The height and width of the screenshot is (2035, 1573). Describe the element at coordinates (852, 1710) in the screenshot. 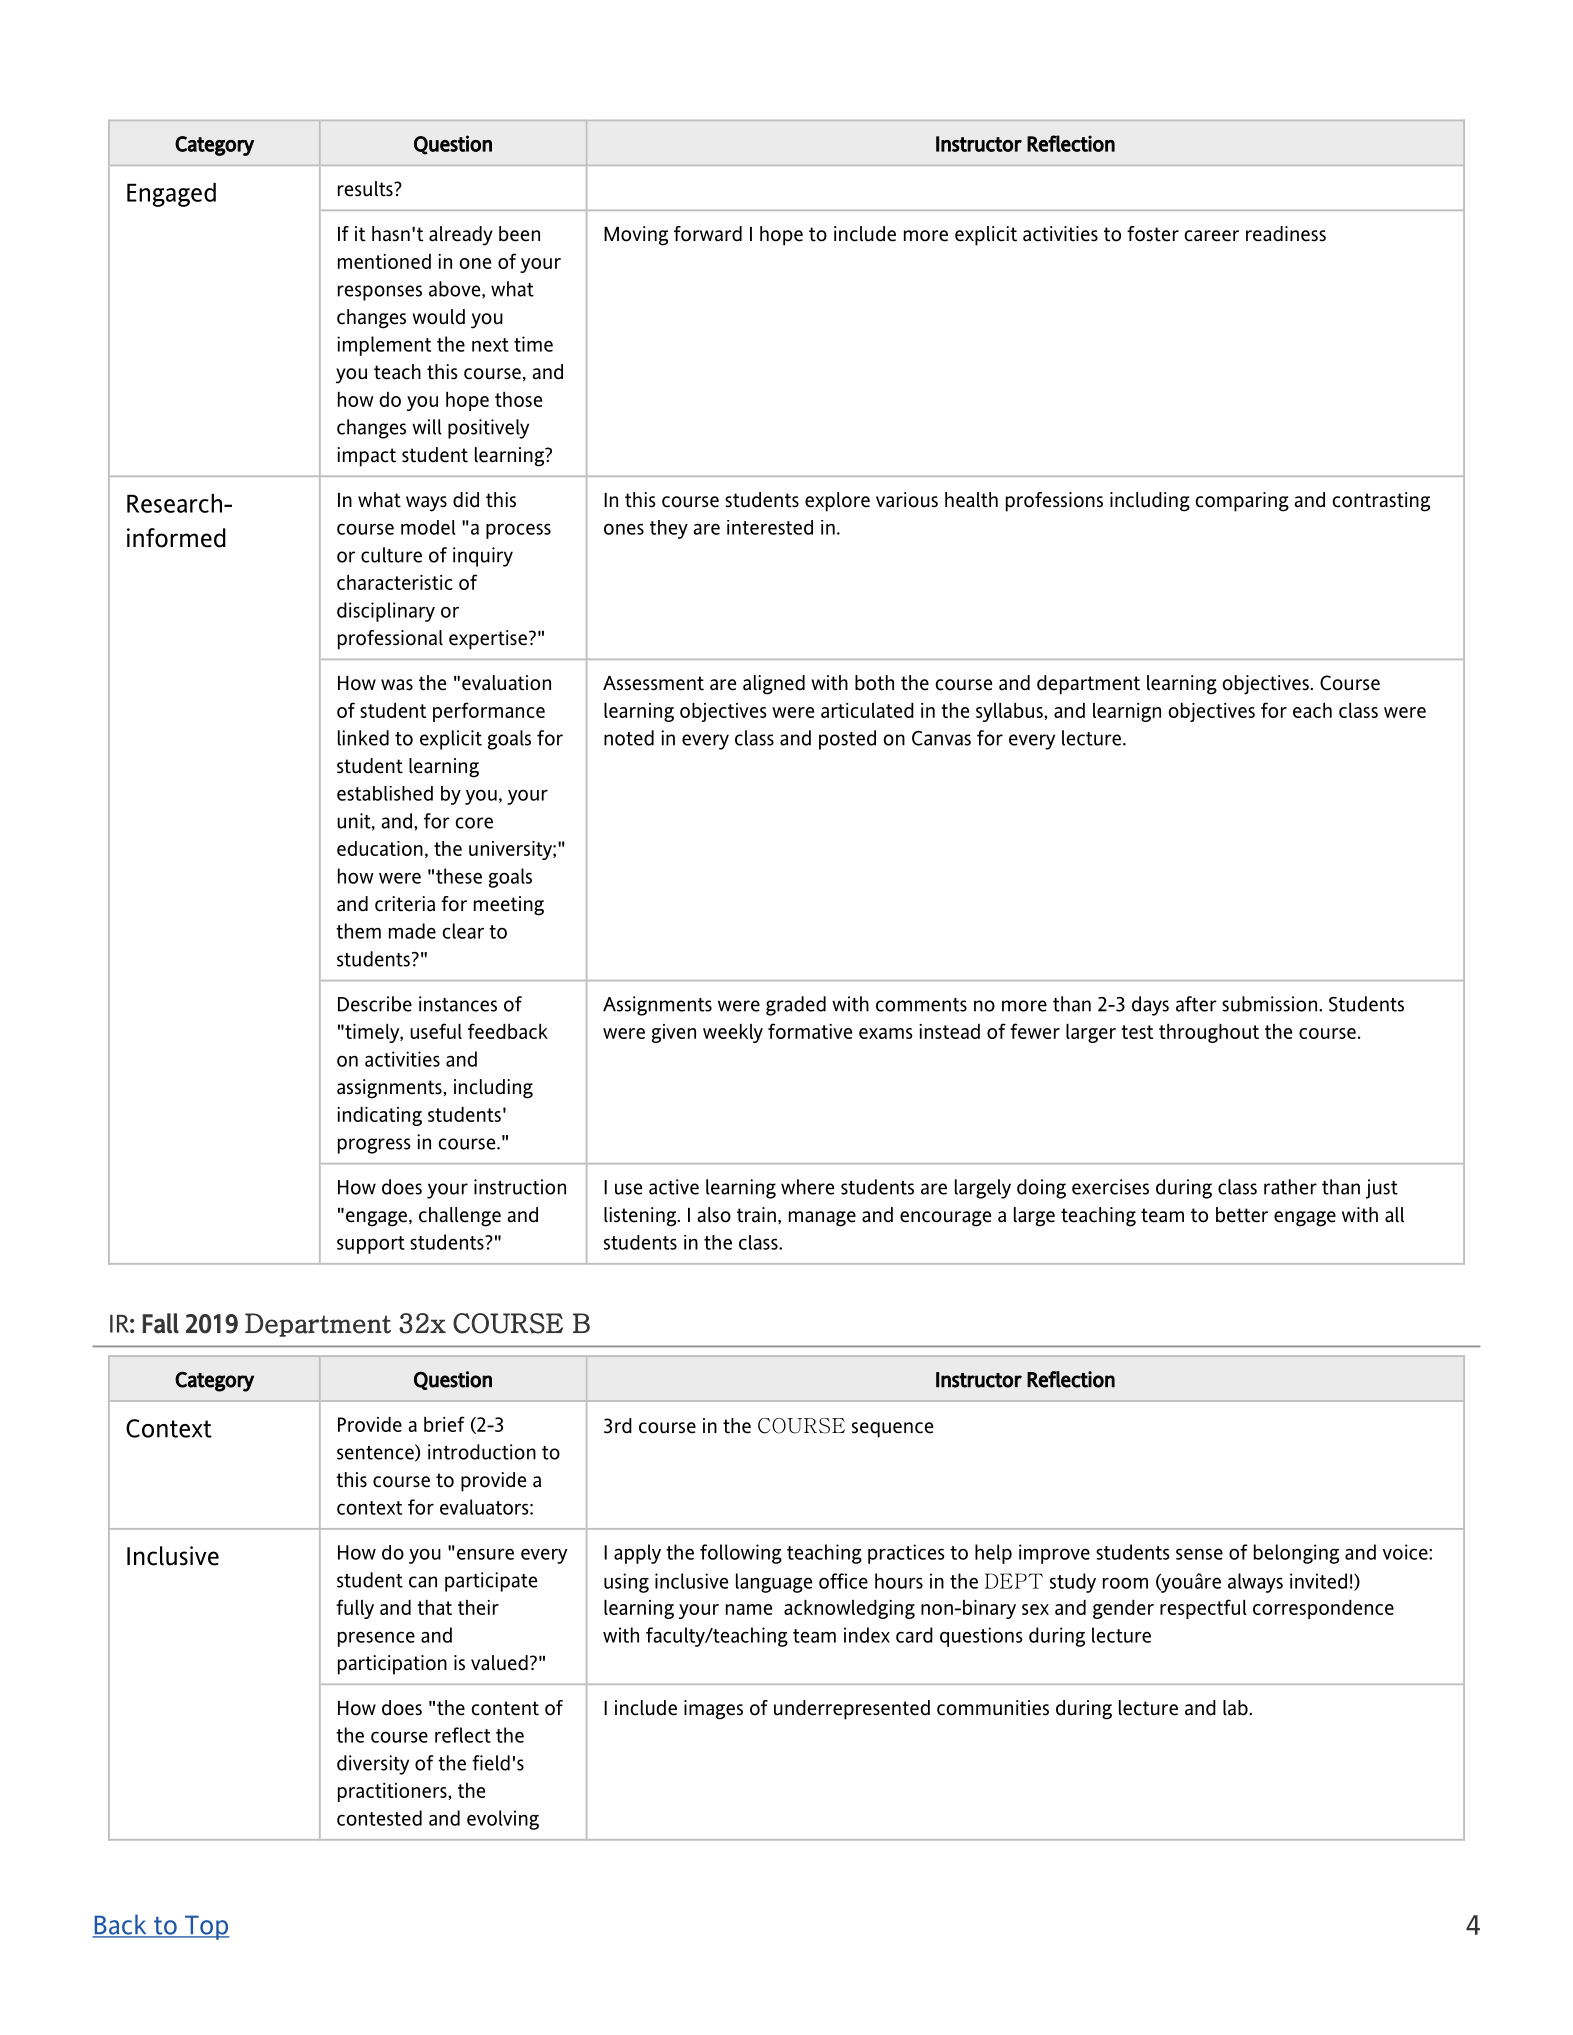

I see `underrepresented` at that location.
